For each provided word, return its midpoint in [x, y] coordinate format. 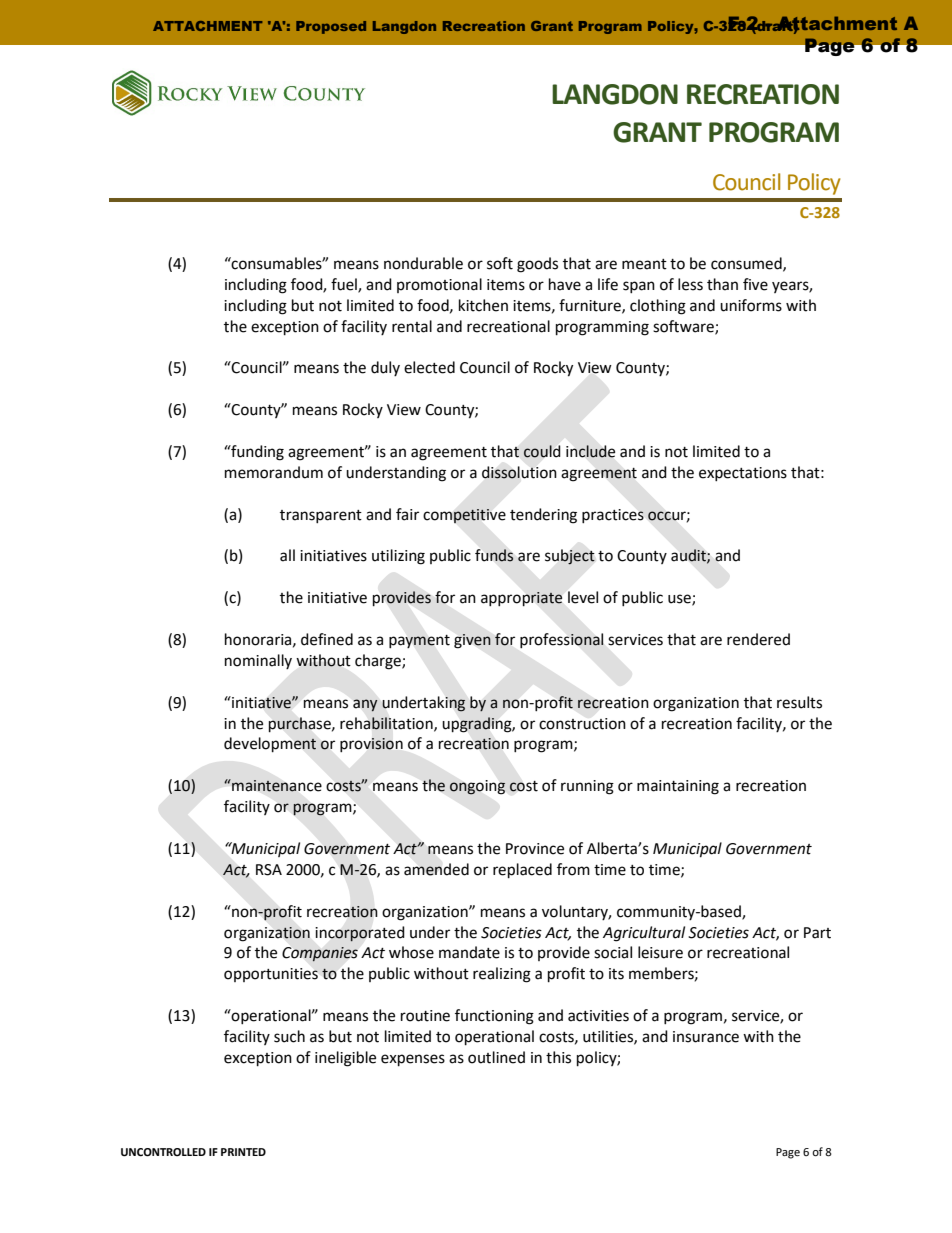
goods [537, 265]
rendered [758, 639]
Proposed [331, 27]
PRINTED [243, 1152]
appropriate [521, 599]
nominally [258, 661]
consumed [747, 264]
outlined [496, 1057]
